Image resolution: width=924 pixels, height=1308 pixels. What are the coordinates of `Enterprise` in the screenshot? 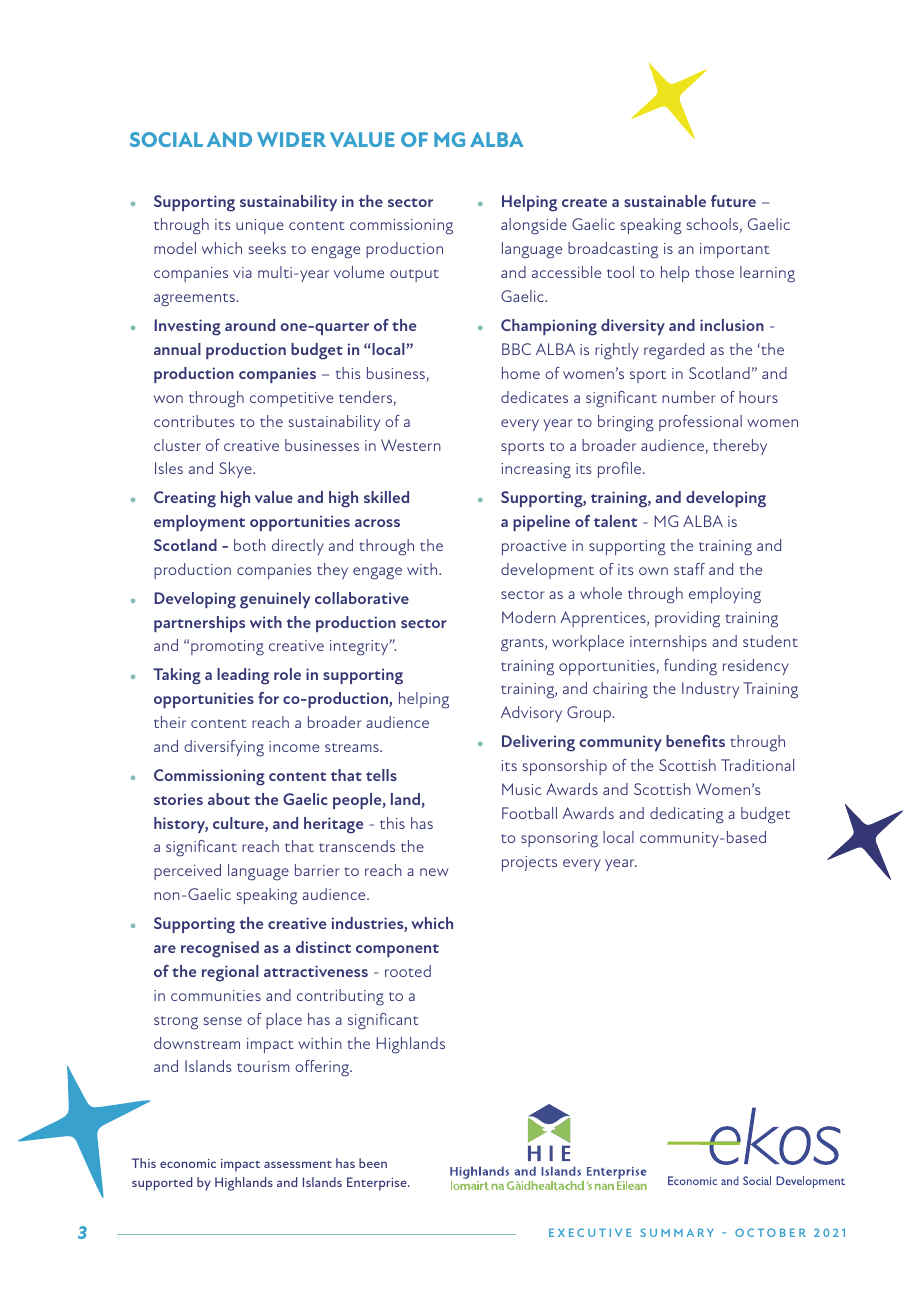 It's located at (378, 1184).
